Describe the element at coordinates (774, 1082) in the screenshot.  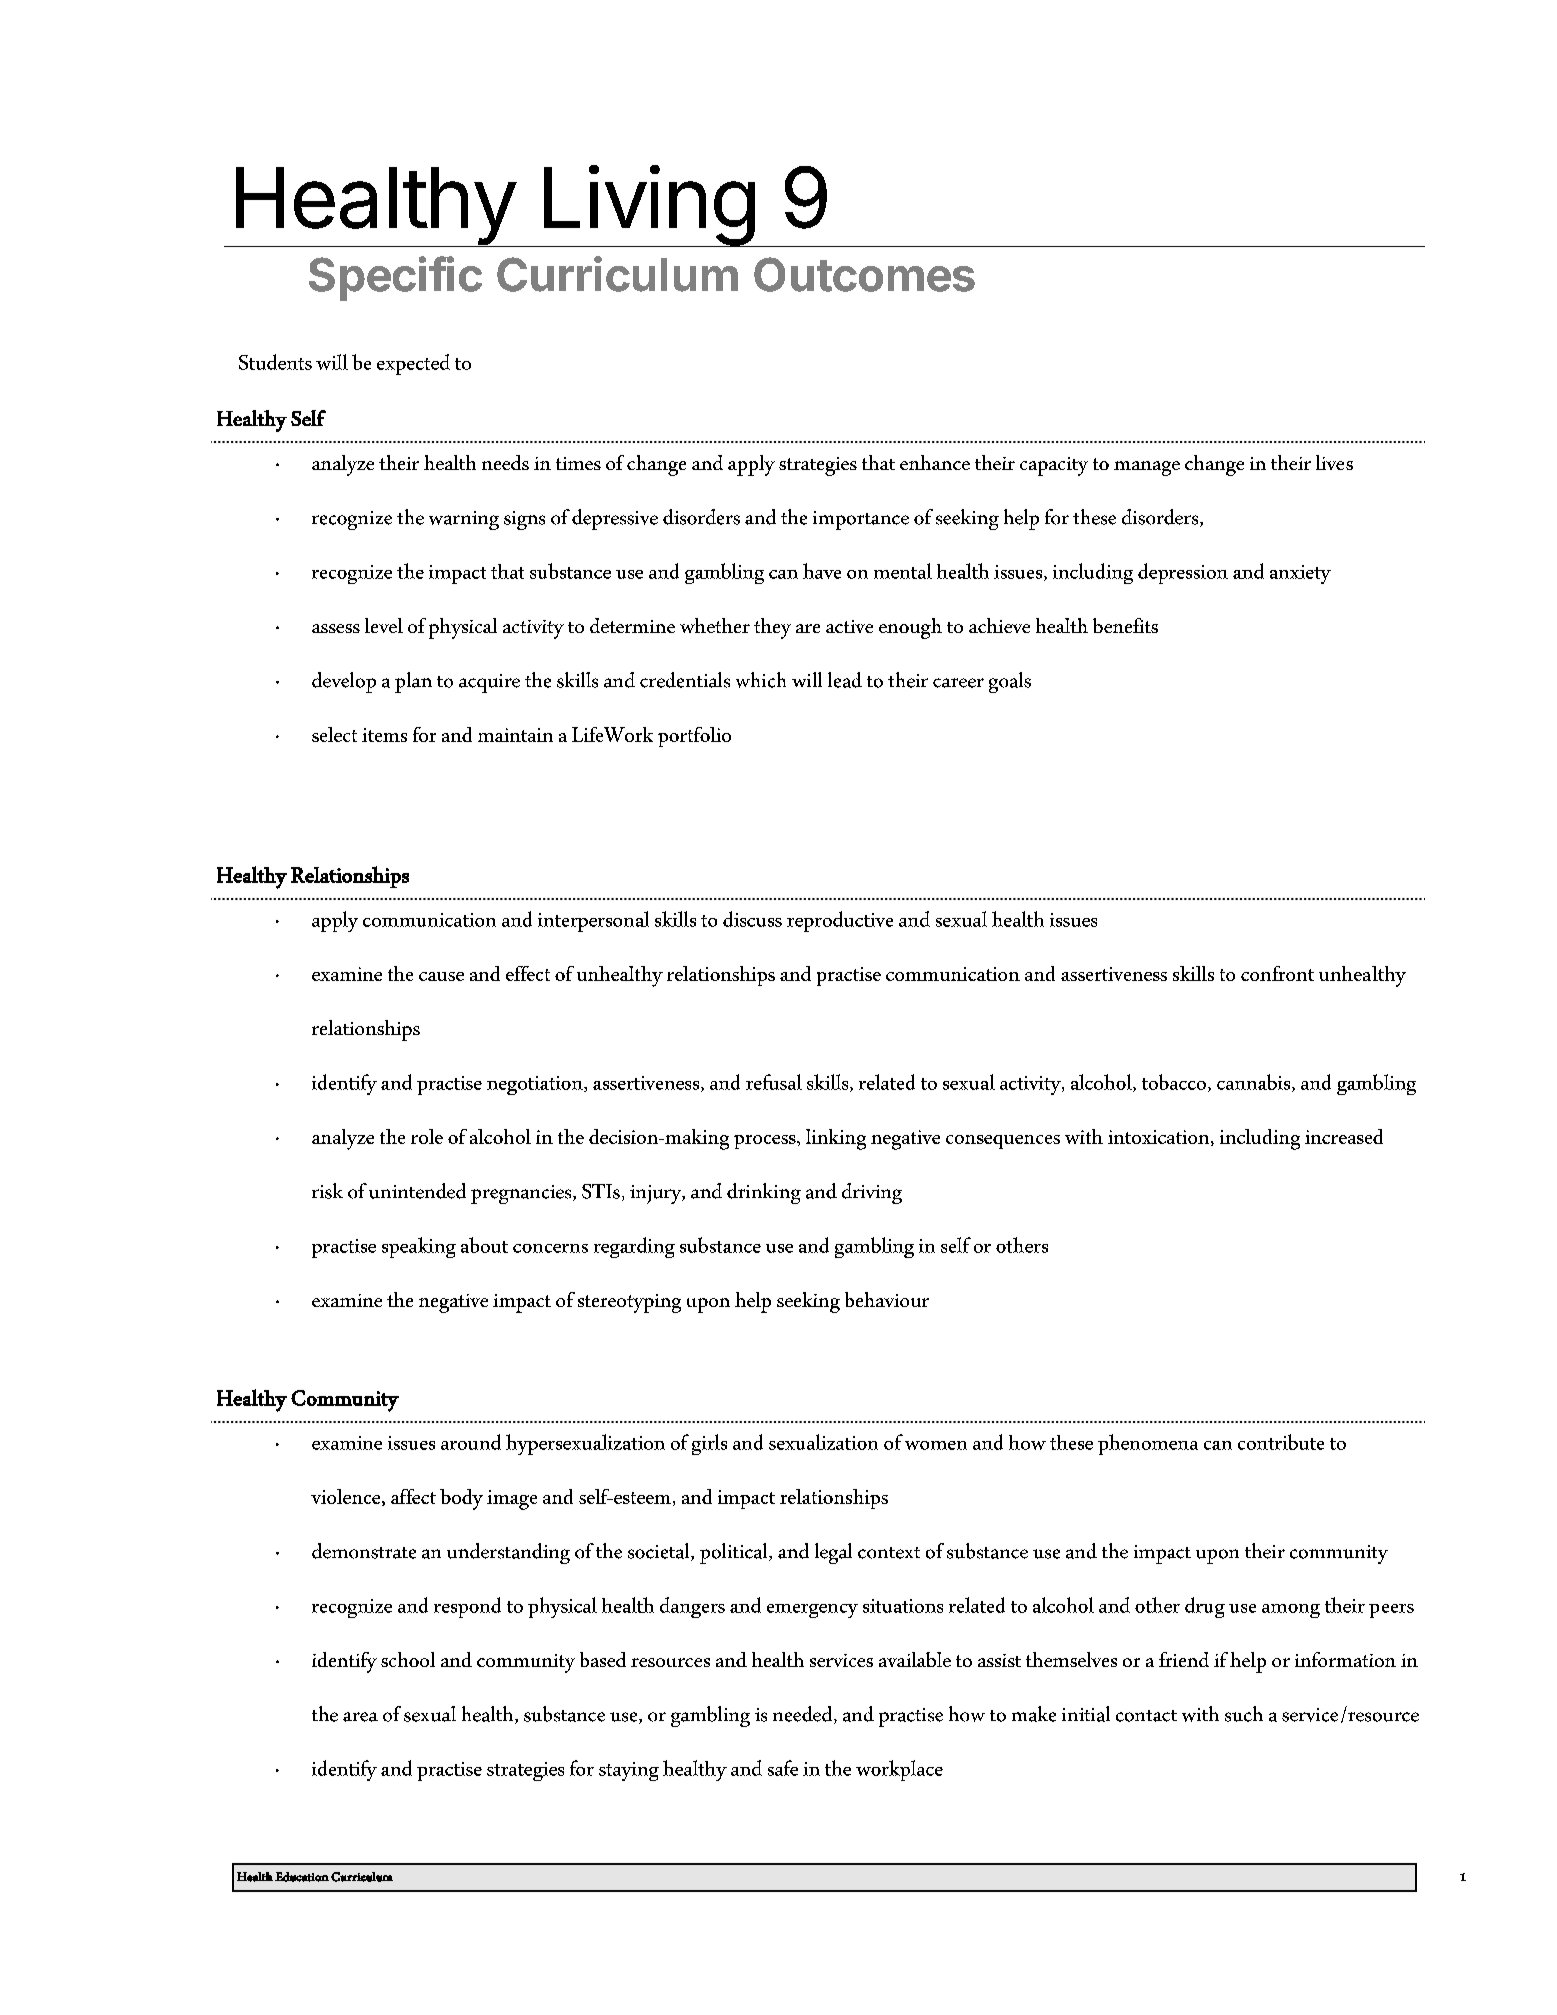
I see `refusal` at that location.
